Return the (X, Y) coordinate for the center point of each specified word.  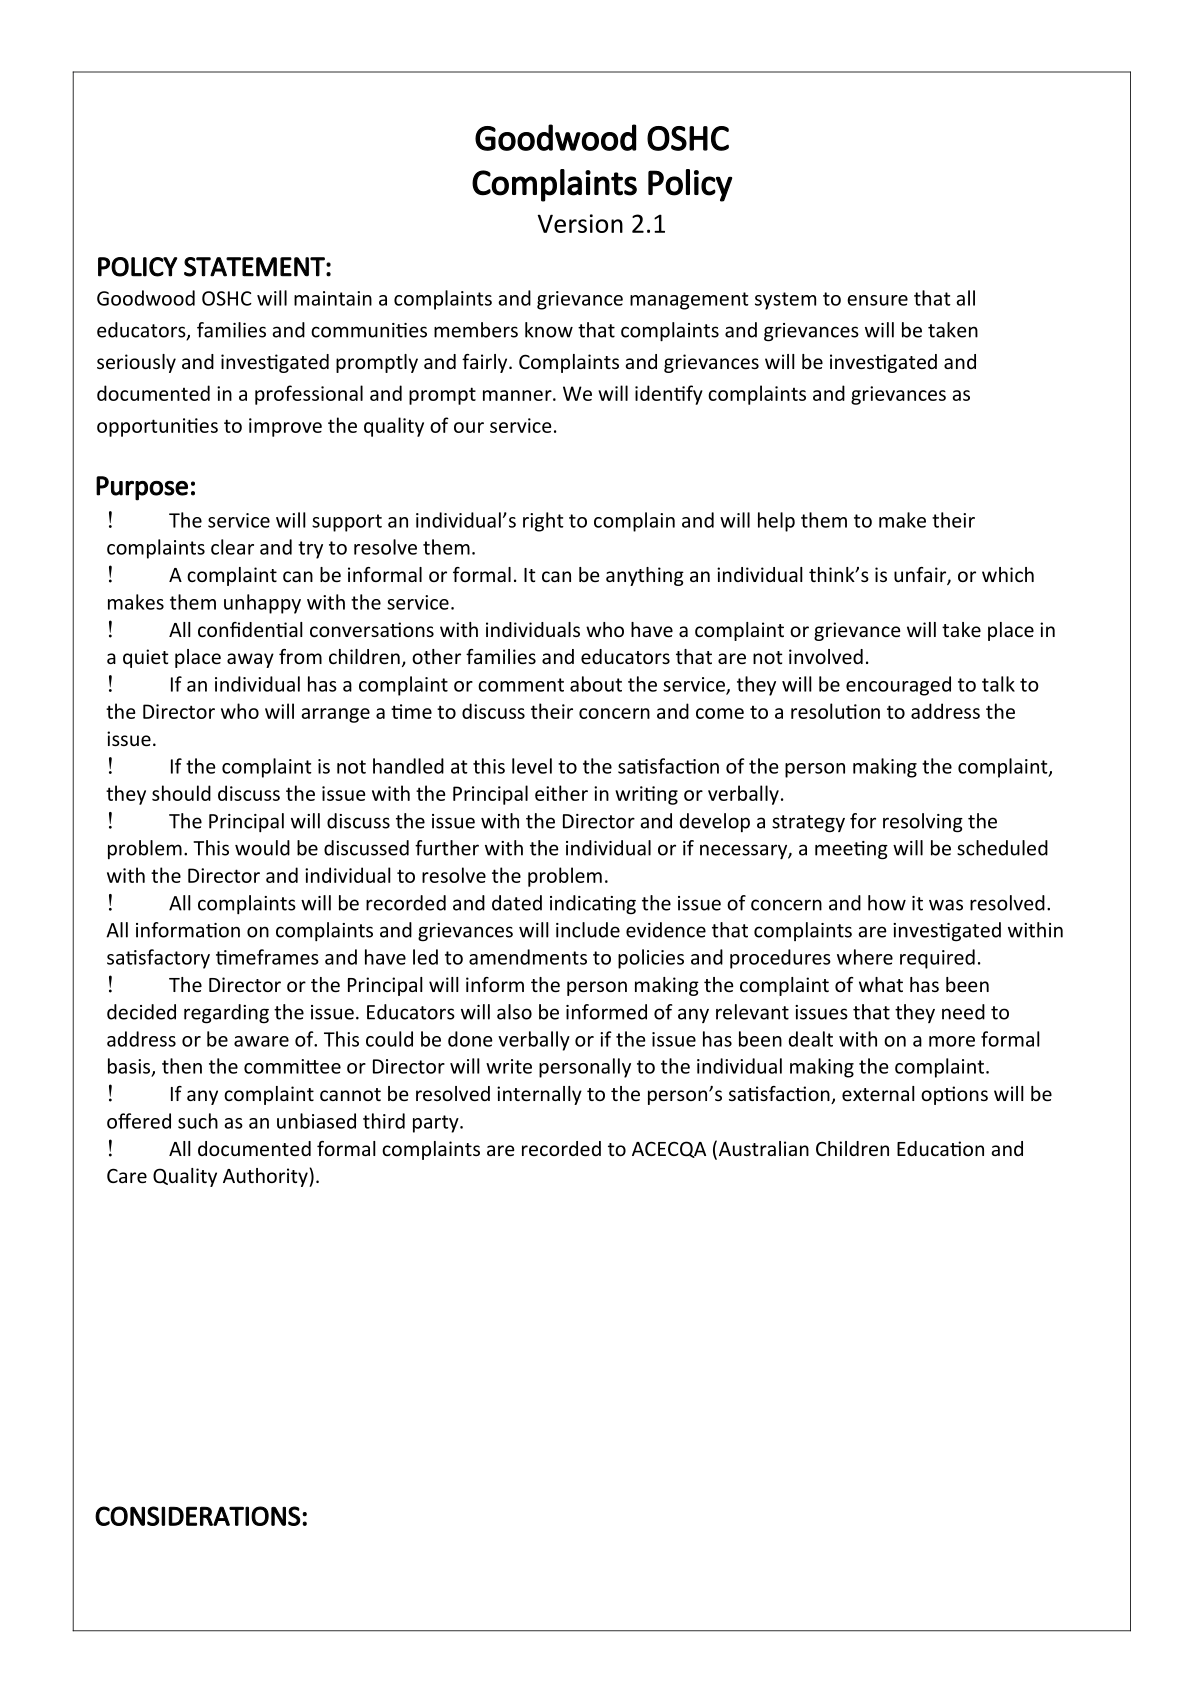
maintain (333, 298)
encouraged (898, 686)
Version (580, 223)
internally (539, 1095)
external (878, 1093)
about (596, 684)
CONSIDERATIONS (198, 1516)
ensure (877, 300)
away (250, 660)
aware (261, 1041)
